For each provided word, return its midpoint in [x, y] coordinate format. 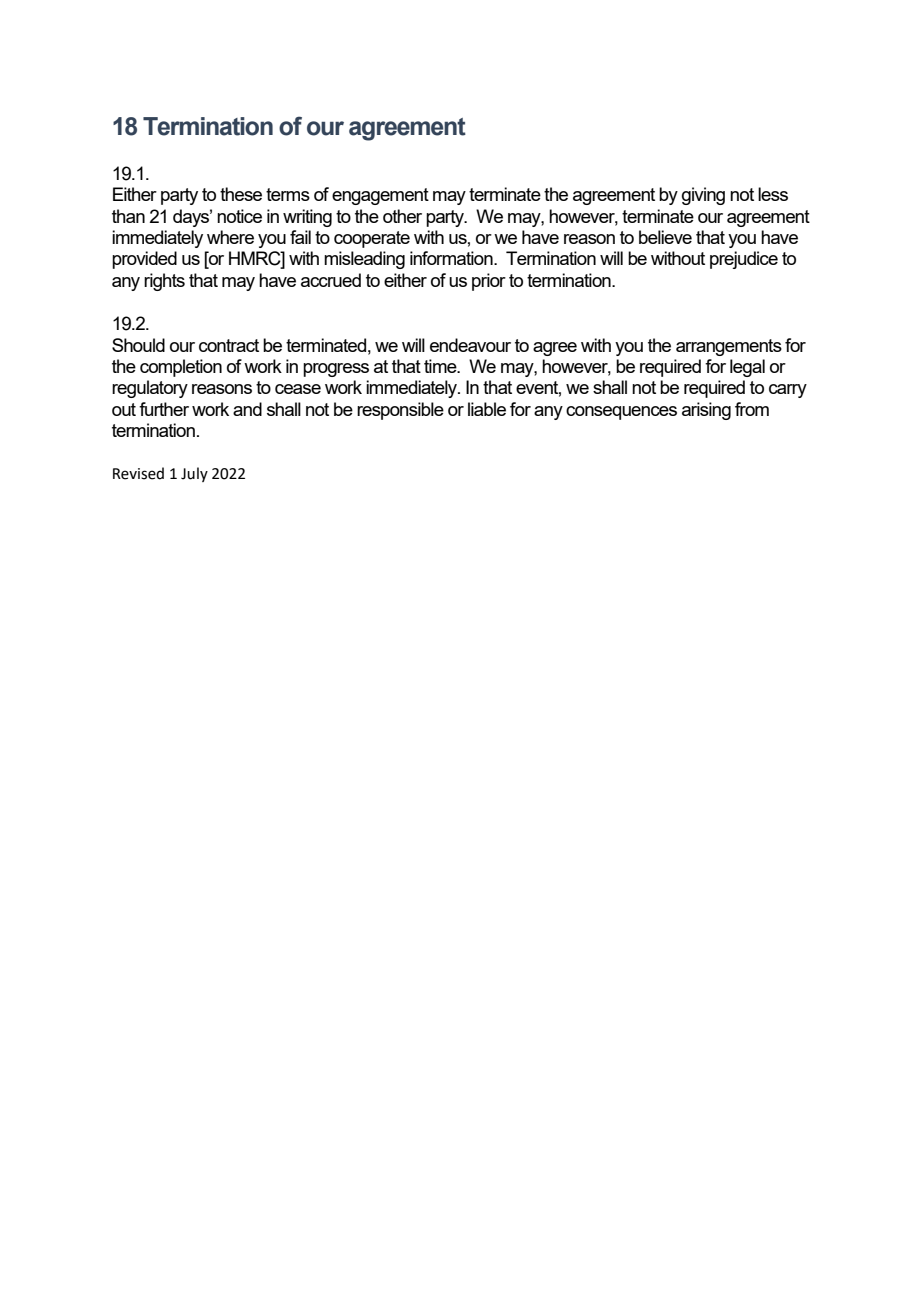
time [441, 366]
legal [747, 368]
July [194, 474]
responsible [400, 411]
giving [703, 196]
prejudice [744, 260]
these [241, 194]
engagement [380, 196]
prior [489, 282]
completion [181, 368]
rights [164, 282]
